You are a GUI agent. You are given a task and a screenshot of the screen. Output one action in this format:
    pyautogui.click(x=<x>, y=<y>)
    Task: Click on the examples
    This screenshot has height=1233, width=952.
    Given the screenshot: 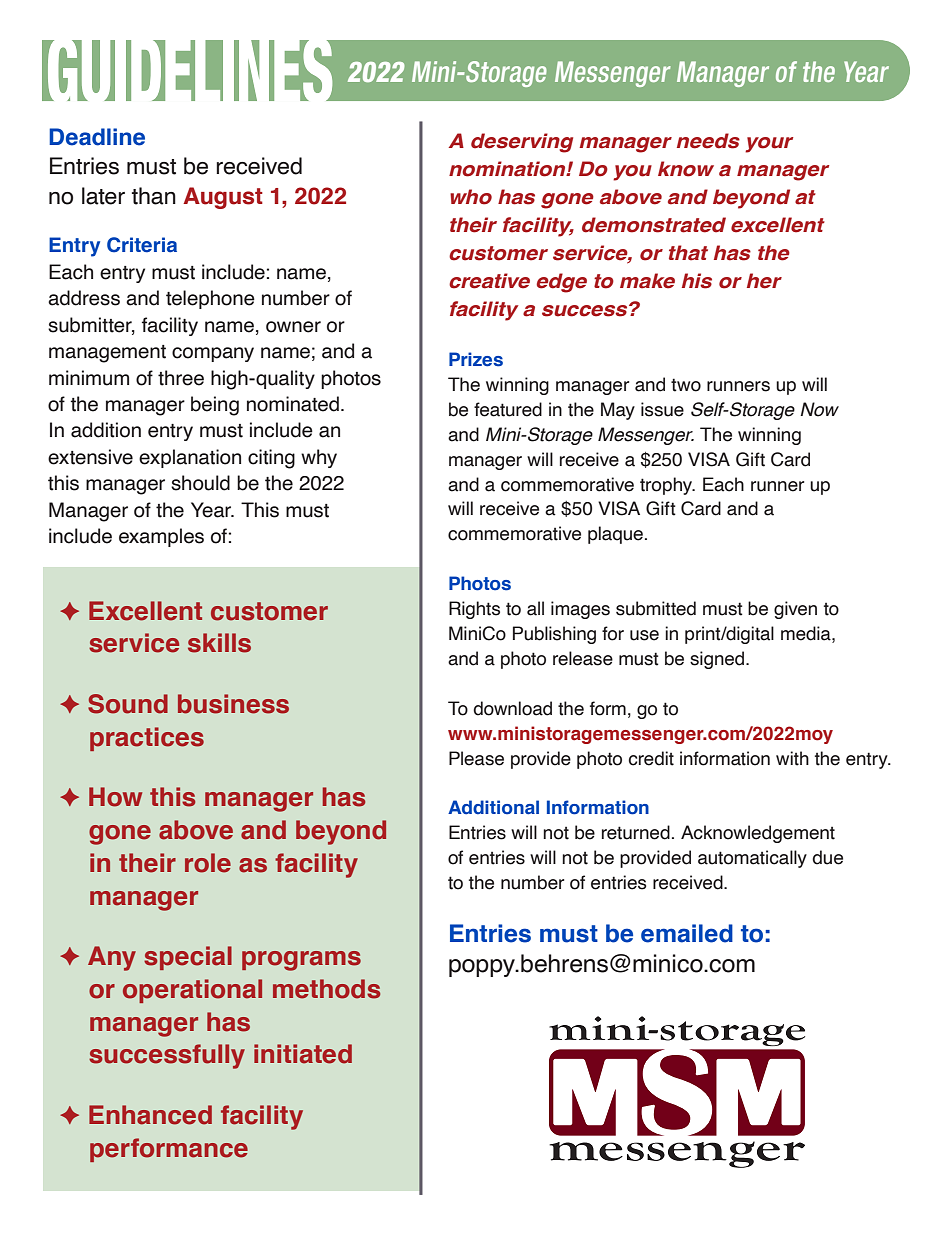 What is the action you would take?
    pyautogui.click(x=161, y=537)
